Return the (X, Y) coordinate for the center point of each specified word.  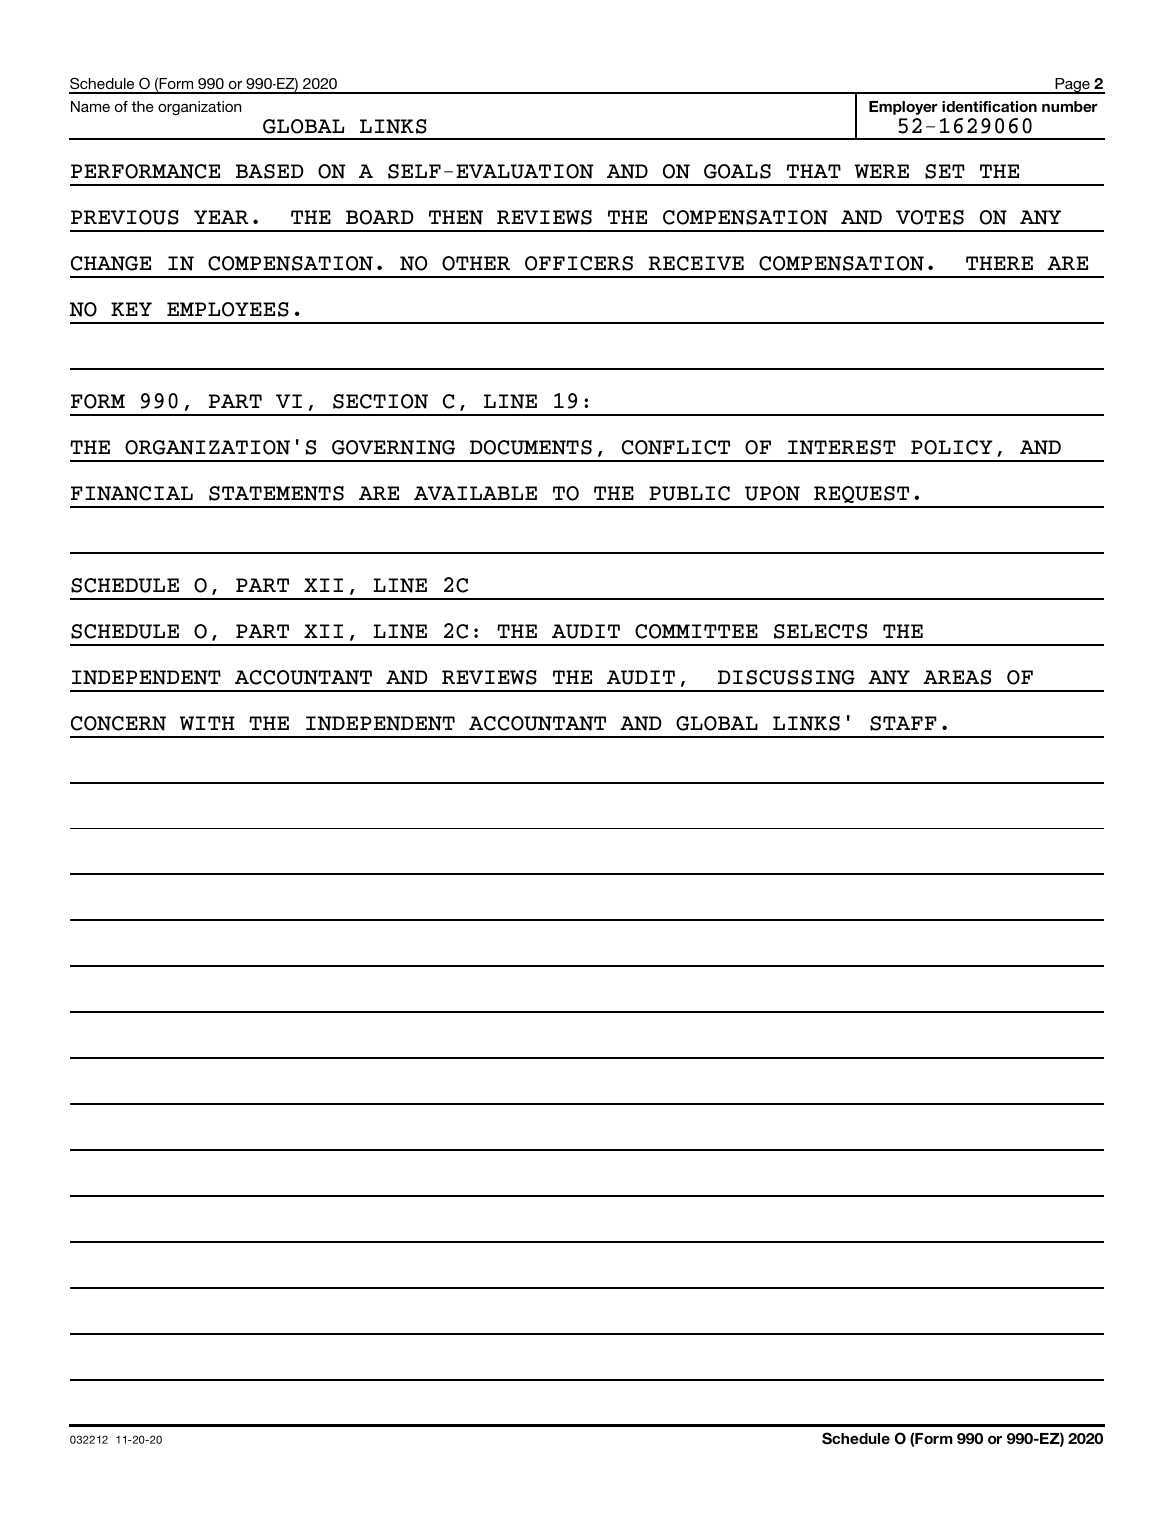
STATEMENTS (276, 493)
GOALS (737, 171)
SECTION (380, 401)
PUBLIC (689, 493)
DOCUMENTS (531, 447)
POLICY (952, 447)
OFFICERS (579, 263)
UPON (772, 493)
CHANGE (111, 263)
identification (989, 106)
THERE (999, 263)
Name (90, 106)
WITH (207, 723)
